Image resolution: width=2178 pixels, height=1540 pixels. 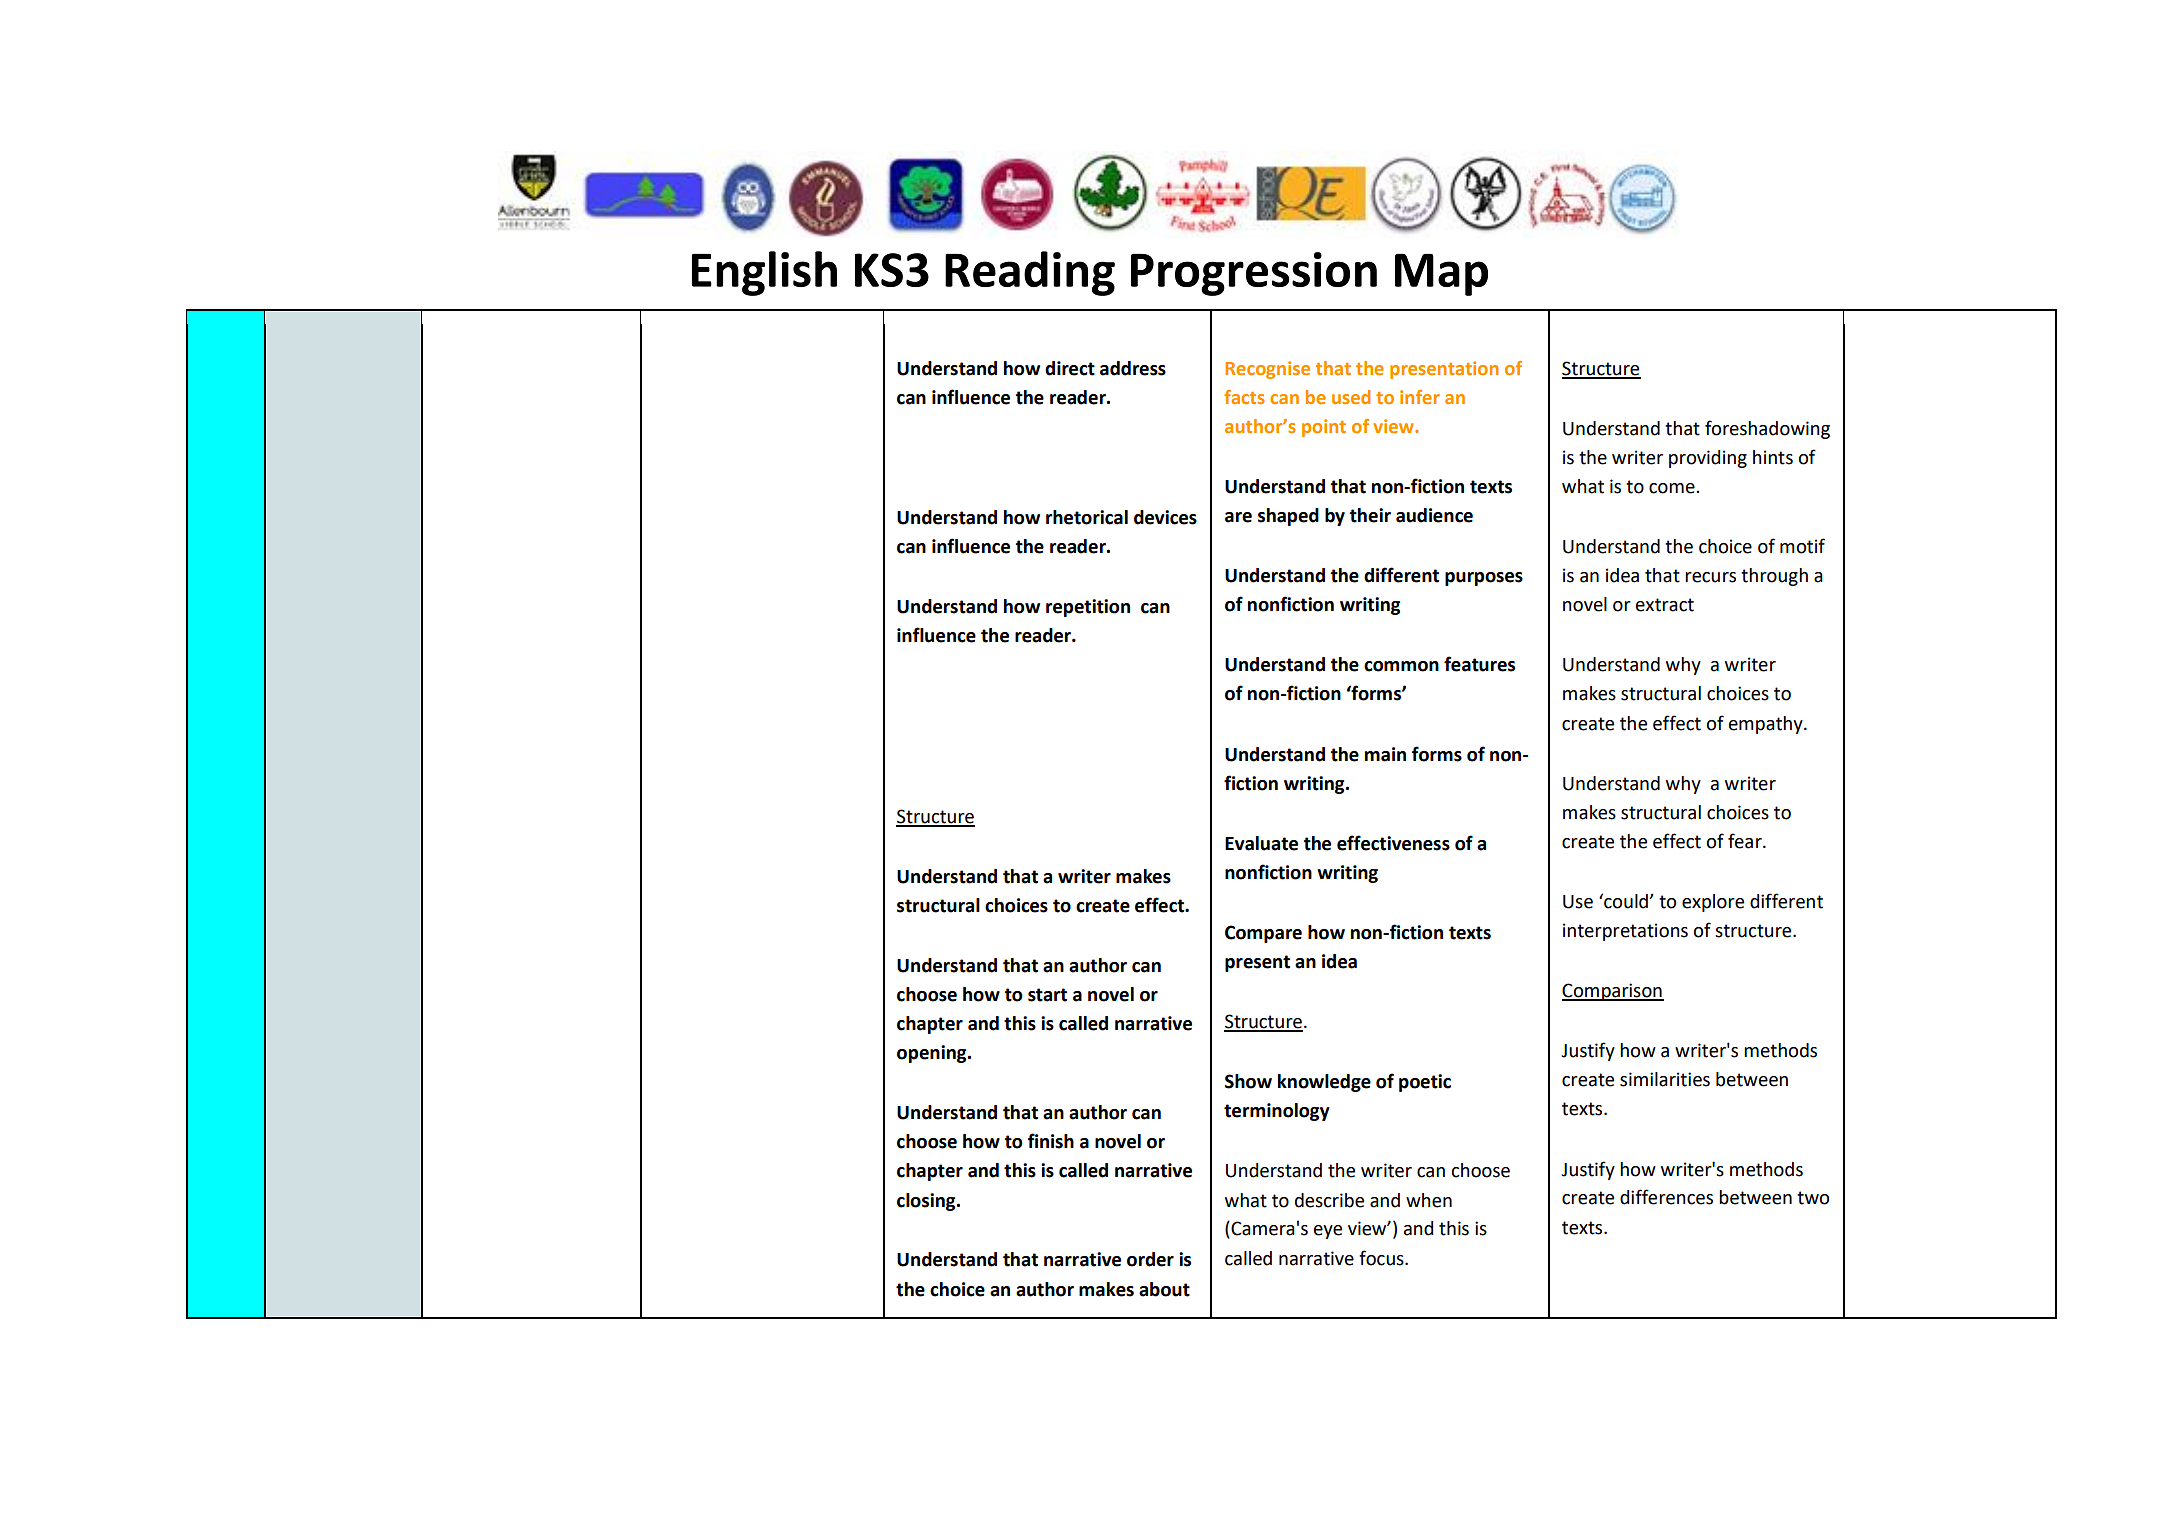 What do you see at coordinates (1254, 274) in the screenshot?
I see `Progression` at bounding box center [1254, 274].
